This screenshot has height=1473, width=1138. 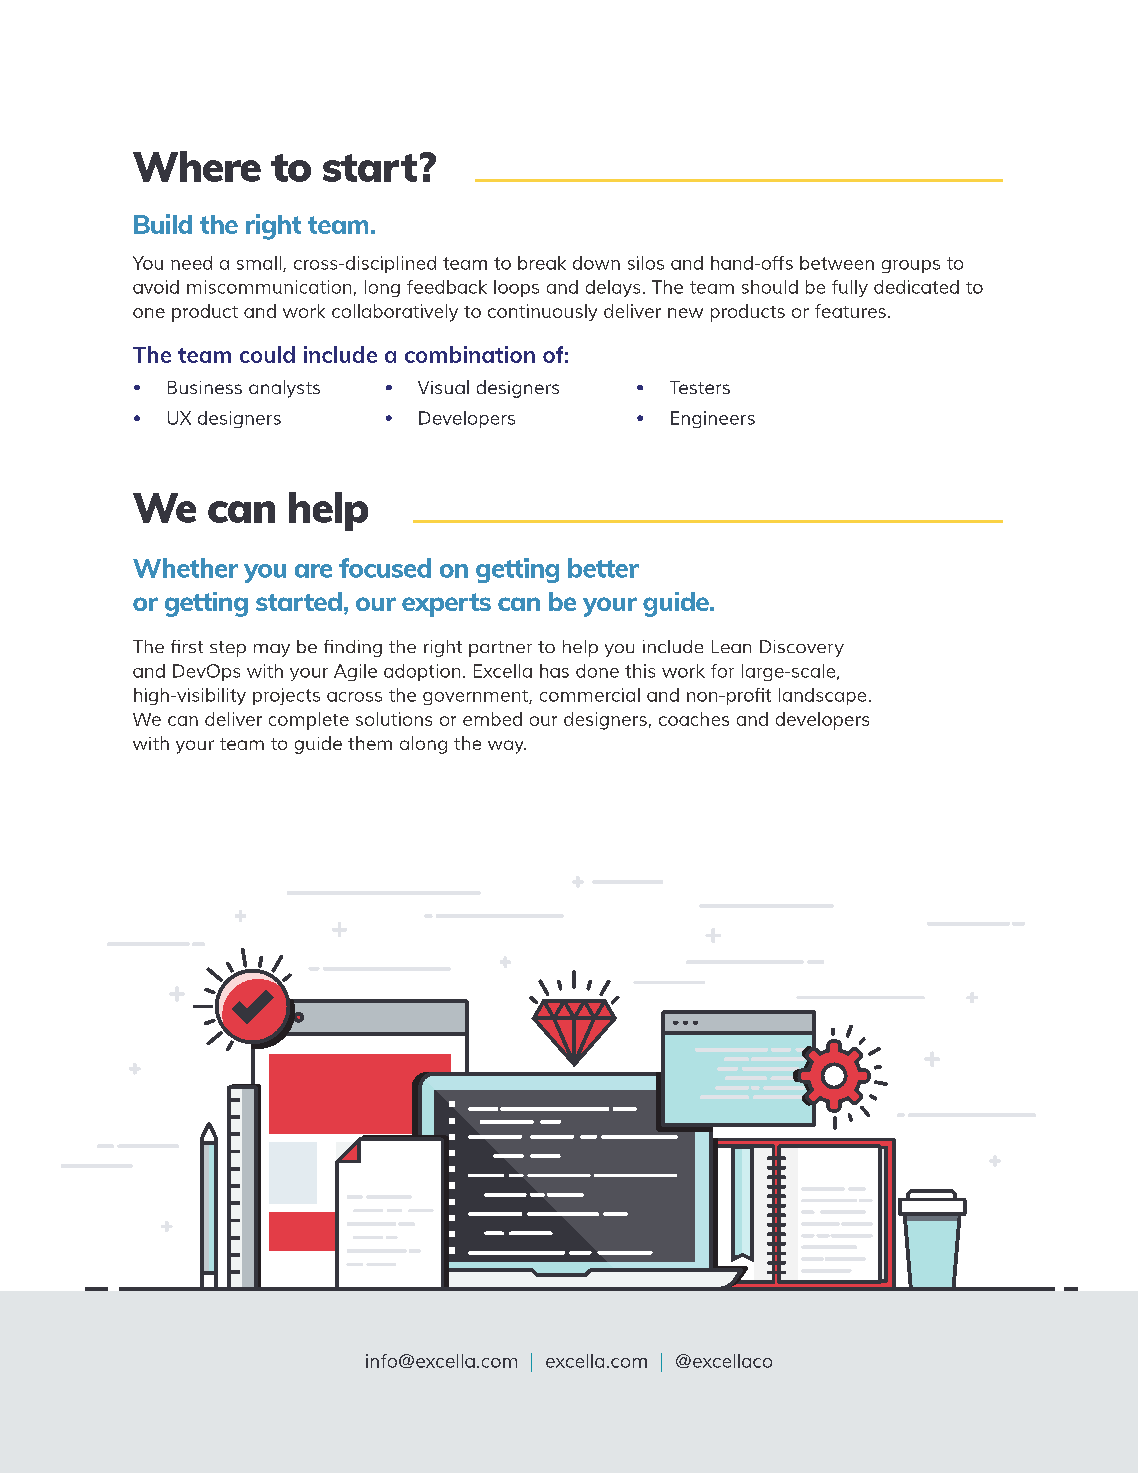 What do you see at coordinates (516, 288) in the screenshot?
I see `loops` at bounding box center [516, 288].
